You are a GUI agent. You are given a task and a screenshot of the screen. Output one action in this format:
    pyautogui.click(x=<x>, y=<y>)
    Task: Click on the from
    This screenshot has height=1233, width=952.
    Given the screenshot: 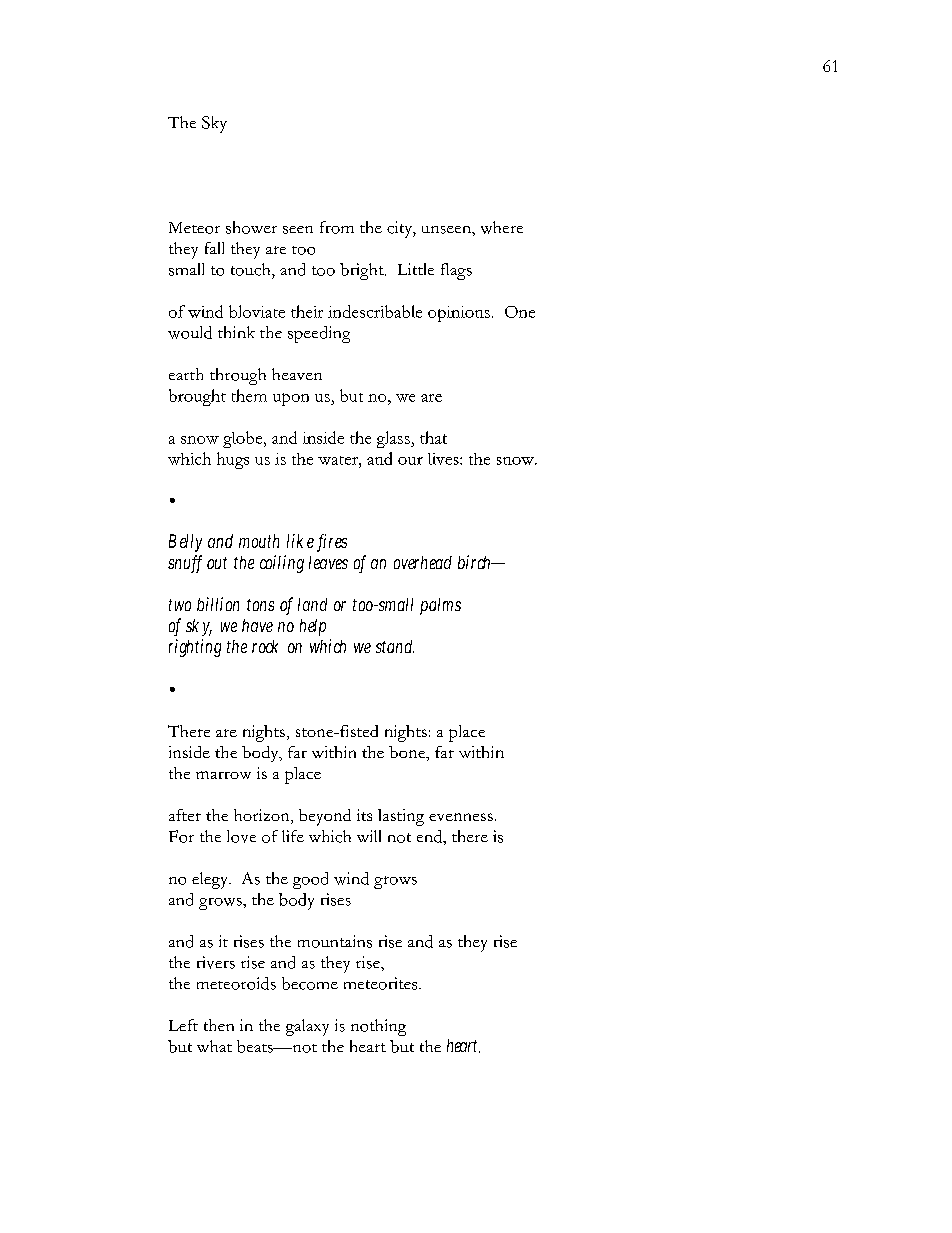 What is the action you would take?
    pyautogui.click(x=337, y=227)
